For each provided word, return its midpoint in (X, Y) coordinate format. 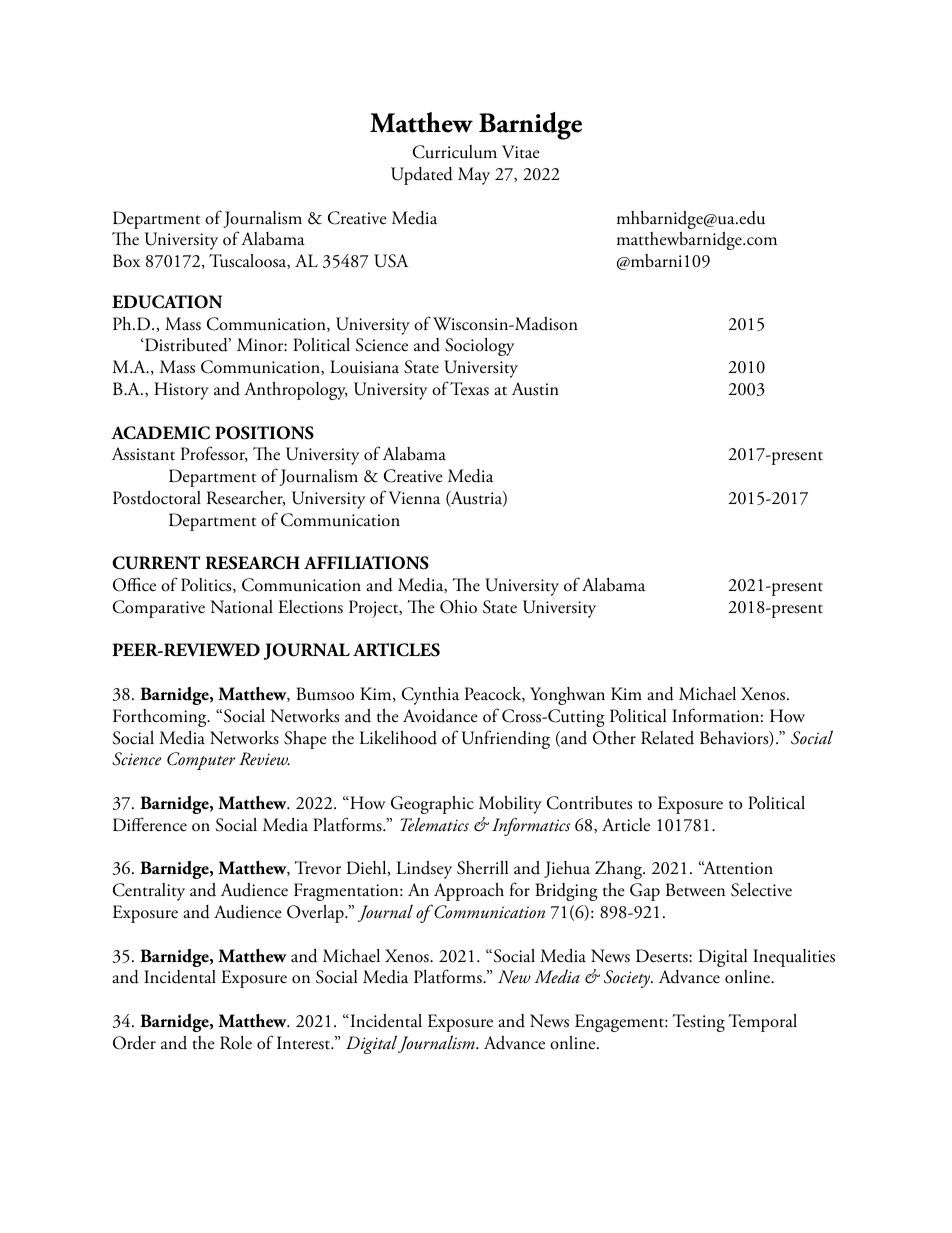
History (181, 391)
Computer (201, 761)
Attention (737, 868)
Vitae (521, 152)
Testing (698, 1023)
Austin (535, 389)
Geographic (432, 805)
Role (236, 1043)
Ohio (458, 607)
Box (126, 261)
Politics (207, 585)
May (474, 176)
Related (667, 738)
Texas (469, 389)
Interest (305, 1043)
